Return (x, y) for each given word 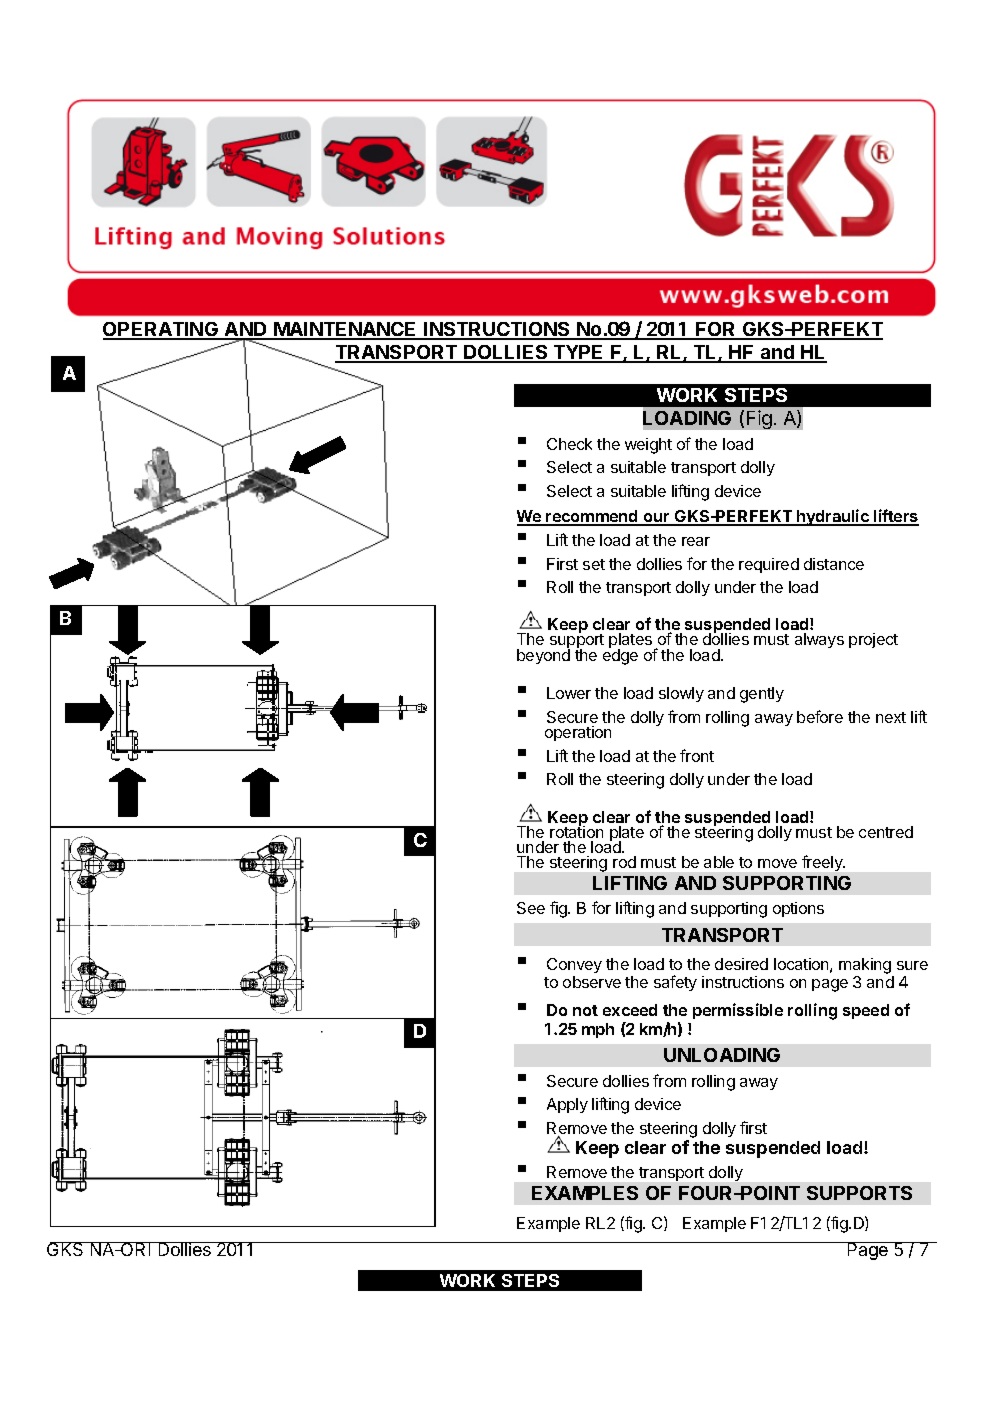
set (594, 564)
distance (834, 564)
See (531, 908)
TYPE (579, 353)
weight (648, 446)
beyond (543, 655)
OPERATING (162, 330)
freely (823, 863)
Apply (567, 1105)
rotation (576, 831)
